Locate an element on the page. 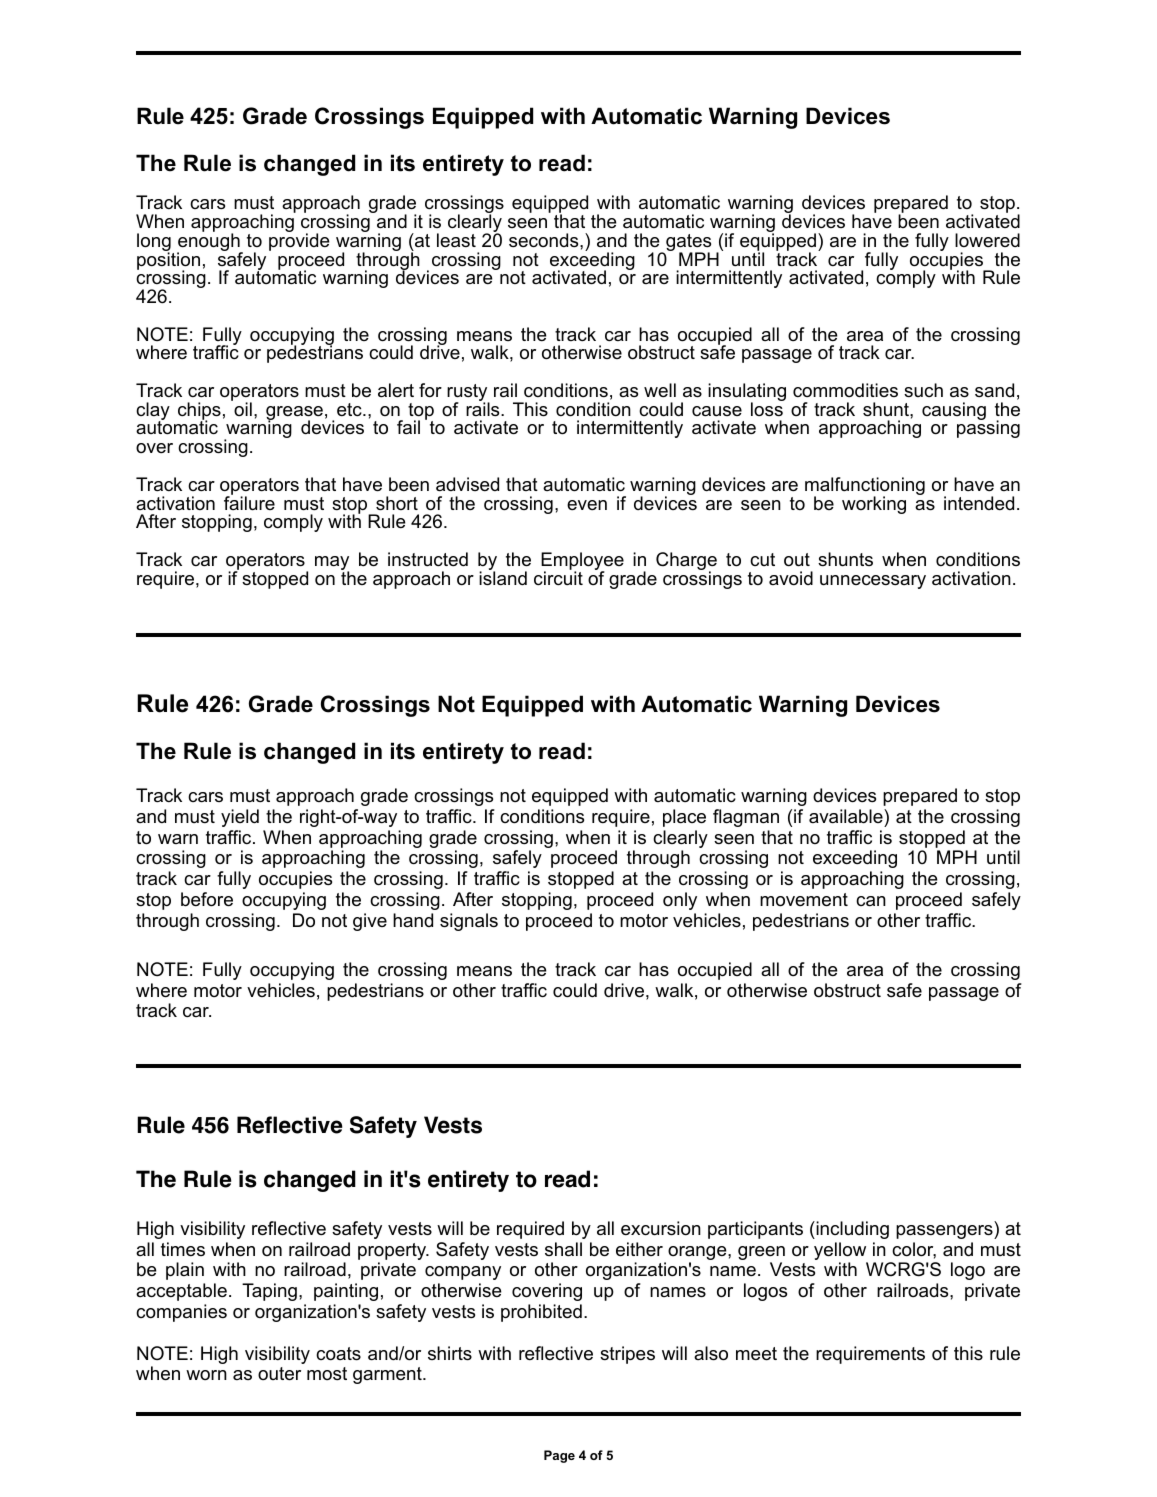 The image size is (1157, 1497). enough is located at coordinates (209, 242).
